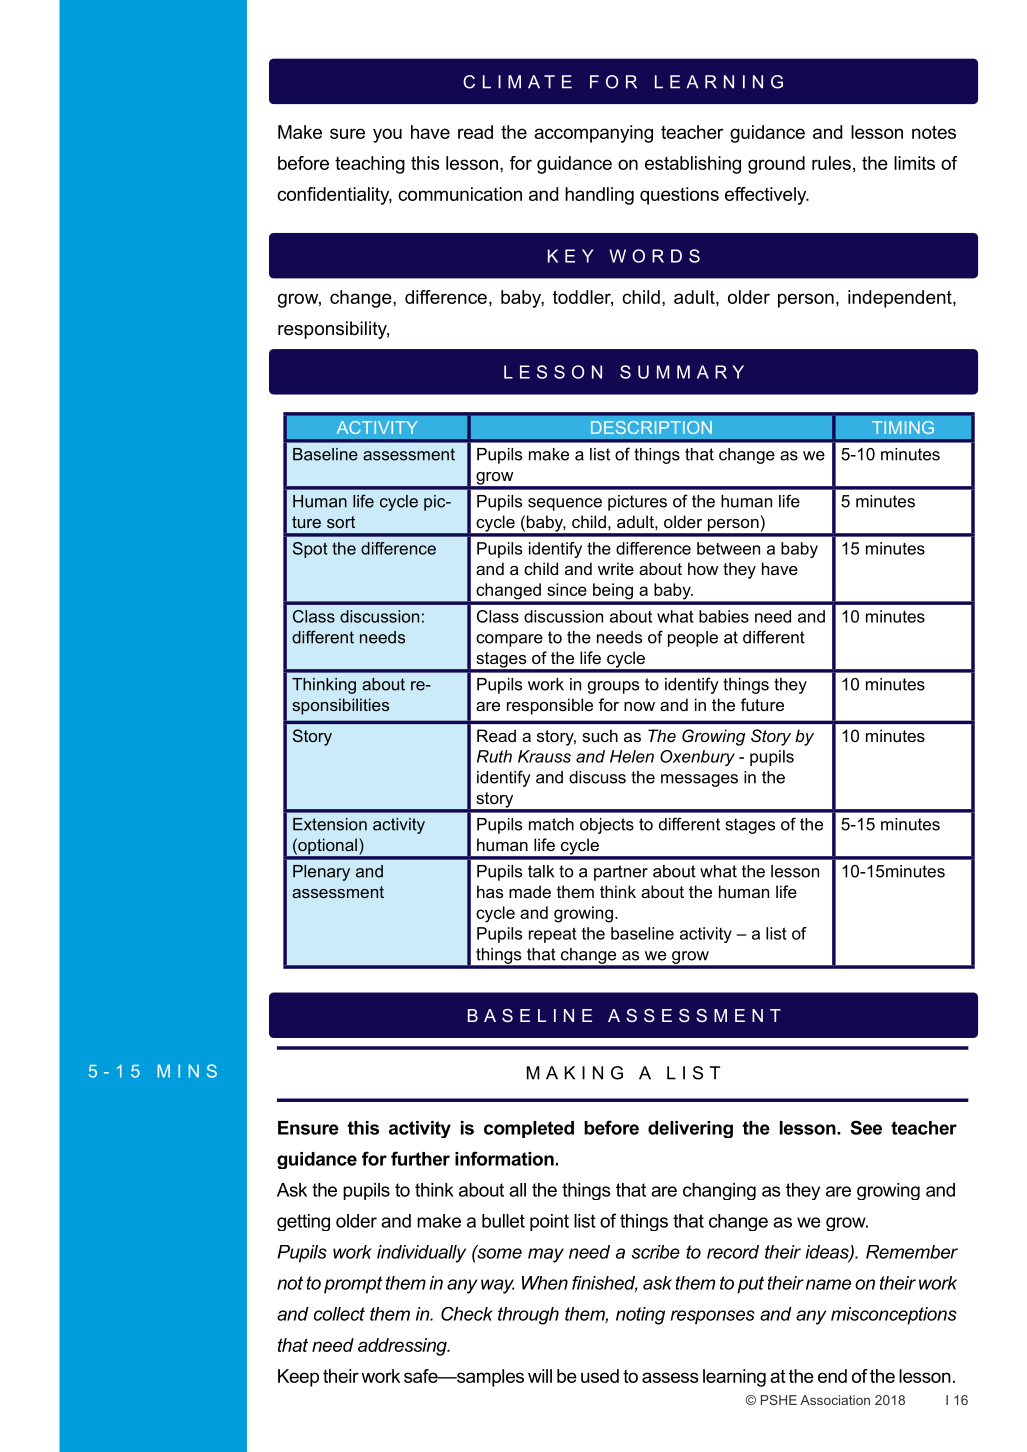 The width and height of the screenshot is (1027, 1452). What do you see at coordinates (298, 1378) in the screenshot?
I see `Keep` at bounding box center [298, 1378].
